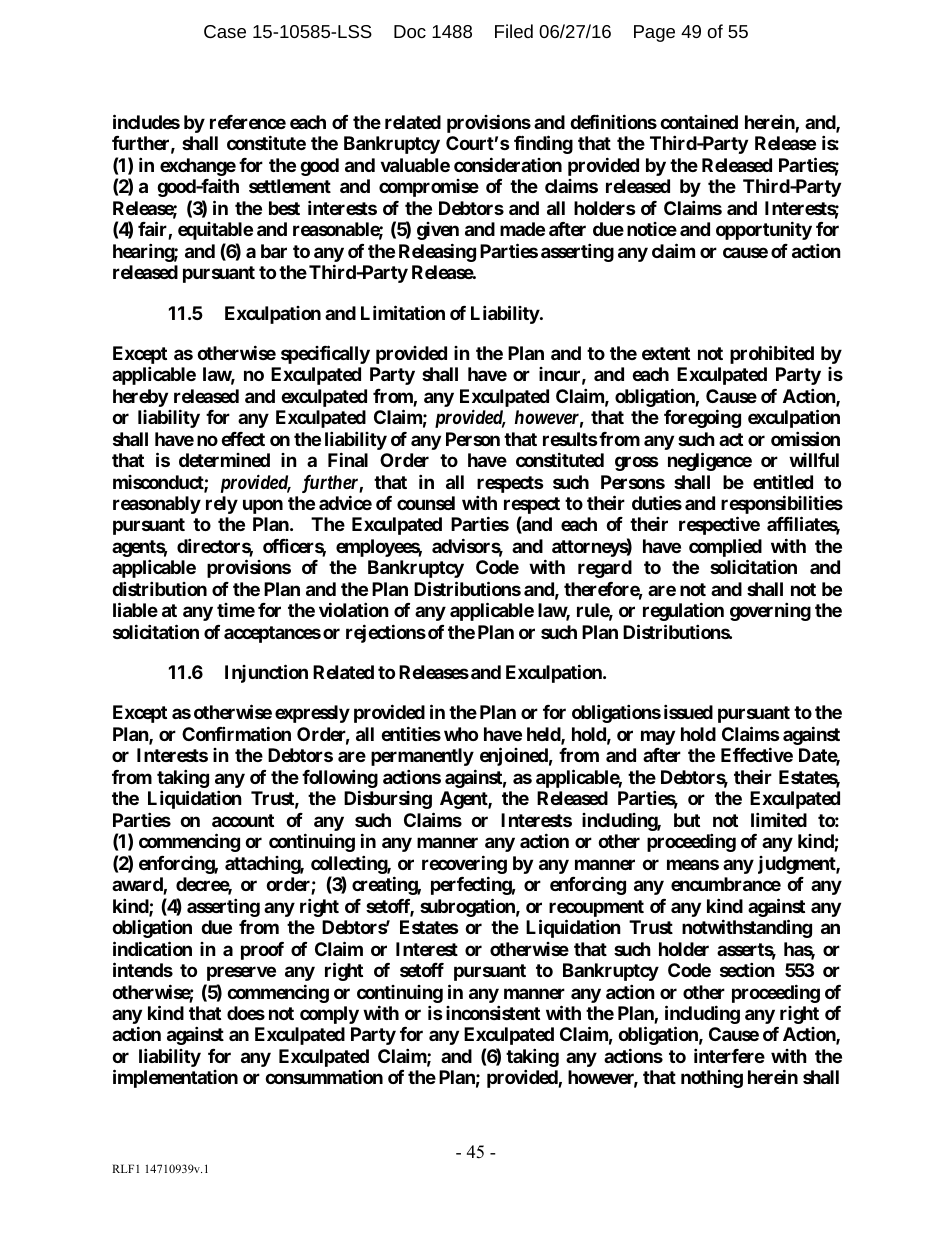 This screenshot has height=1233, width=952. Describe the element at coordinates (225, 31) in the screenshot. I see `Case` at that location.
